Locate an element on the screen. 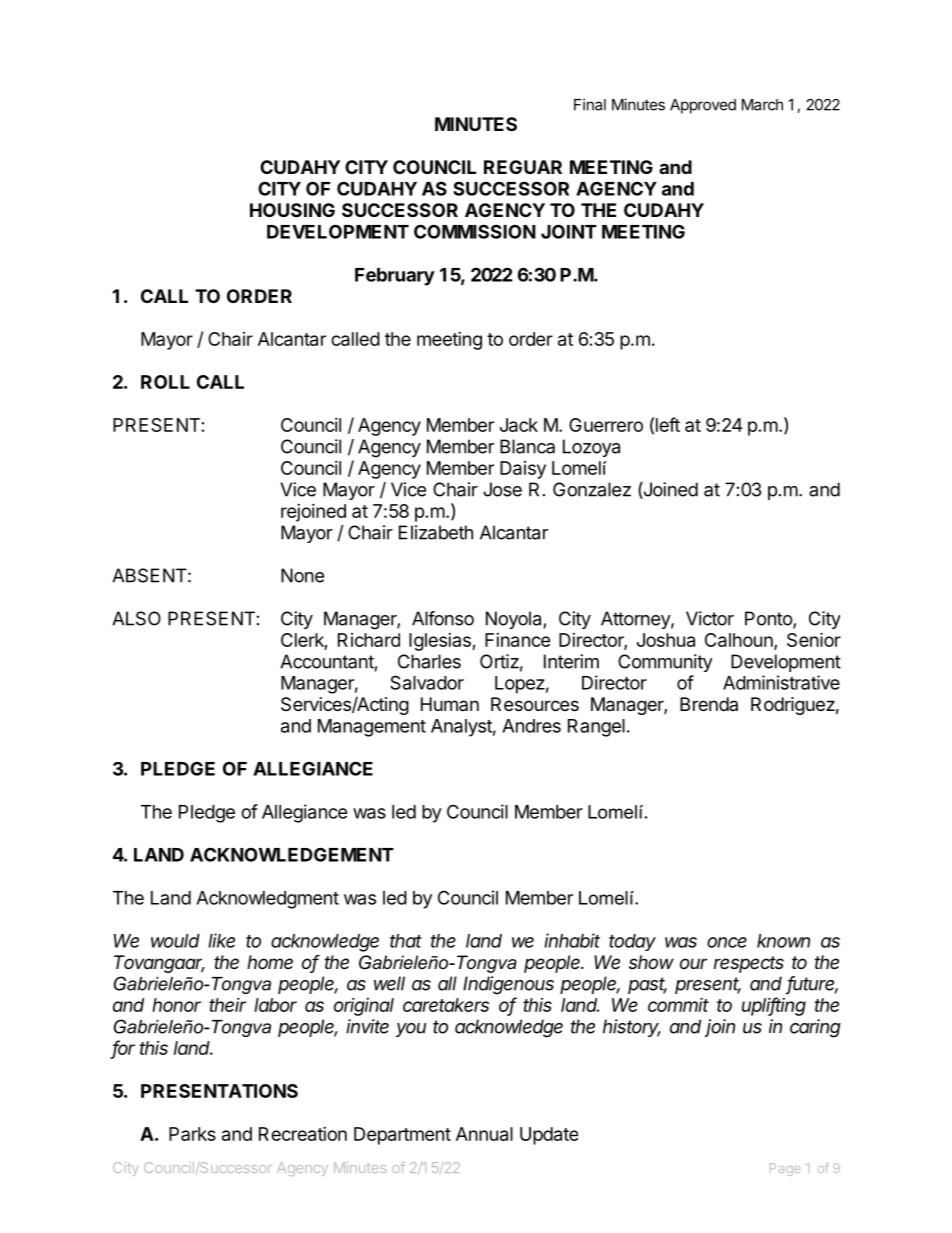  Acknowledgment is located at coordinates (267, 900).
